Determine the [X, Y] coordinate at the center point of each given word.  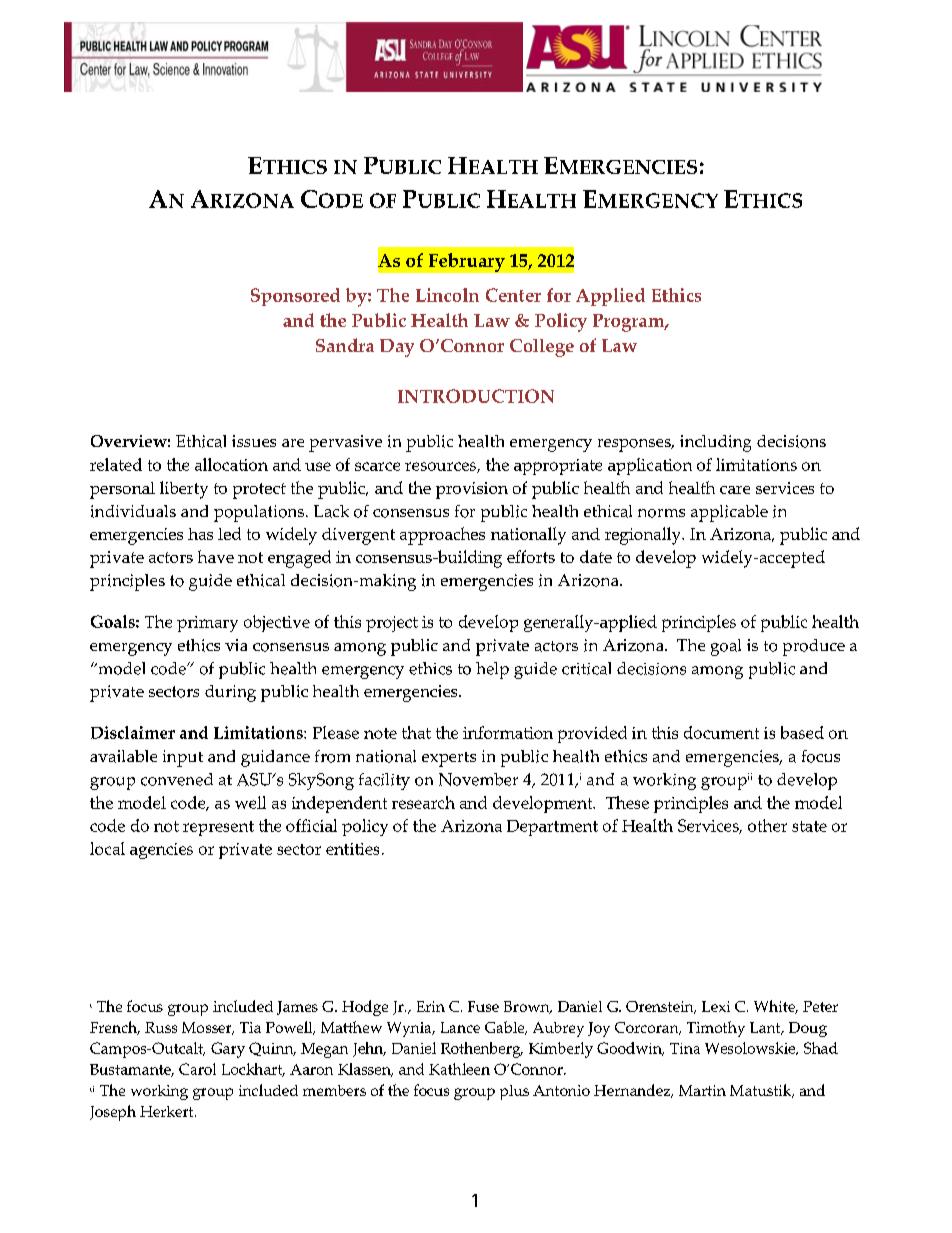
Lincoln [447, 295]
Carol [197, 1069]
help [492, 670]
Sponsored [295, 297]
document [721, 732]
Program [630, 323]
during [230, 693]
